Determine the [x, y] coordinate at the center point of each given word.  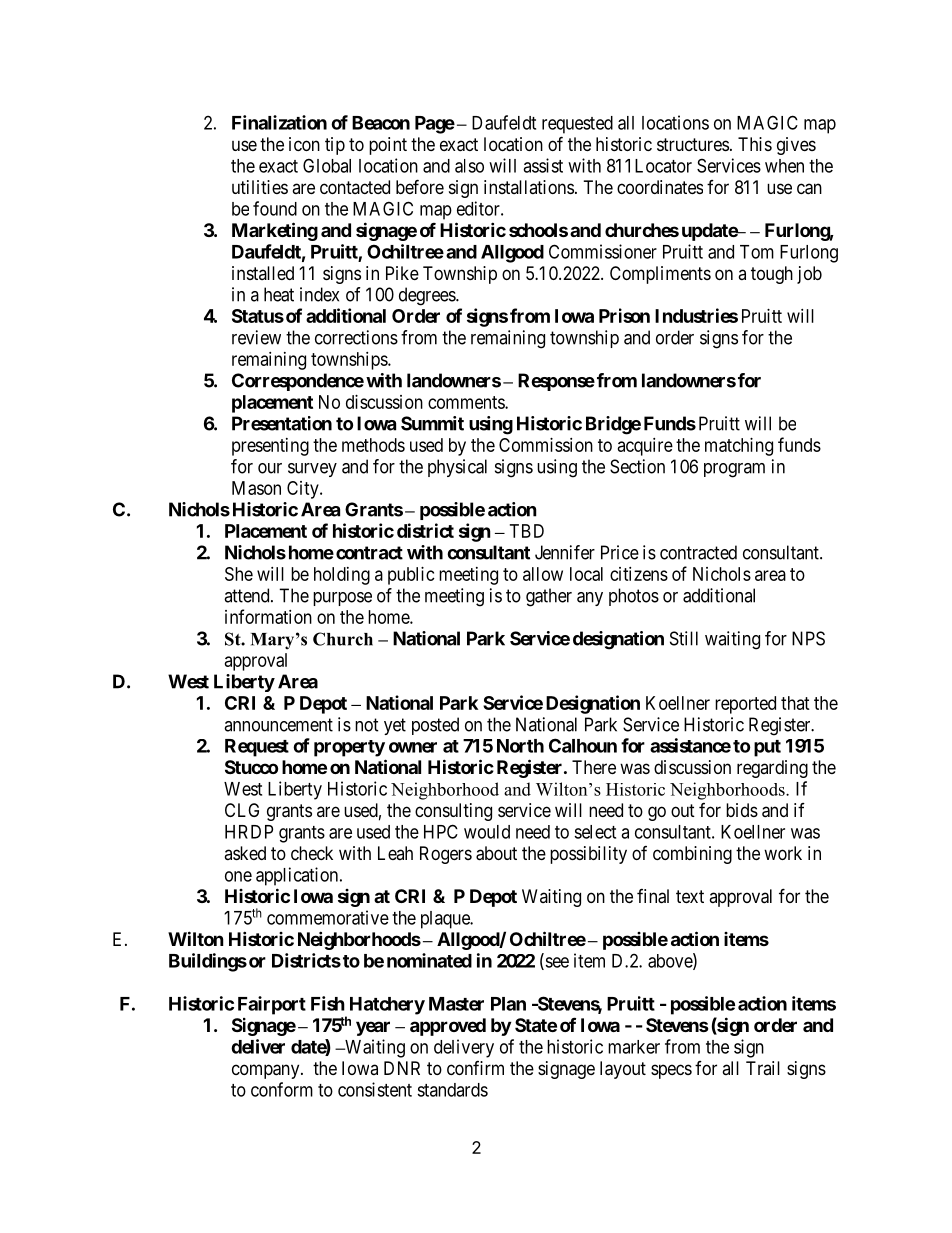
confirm [475, 1068]
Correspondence [298, 382]
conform [282, 1089]
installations [529, 187]
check [312, 853]
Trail [763, 1068]
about [496, 853]
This [755, 144]
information [268, 616]
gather [549, 597]
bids [742, 810]
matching [739, 447]
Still [684, 638]
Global [327, 165]
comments [467, 402]
